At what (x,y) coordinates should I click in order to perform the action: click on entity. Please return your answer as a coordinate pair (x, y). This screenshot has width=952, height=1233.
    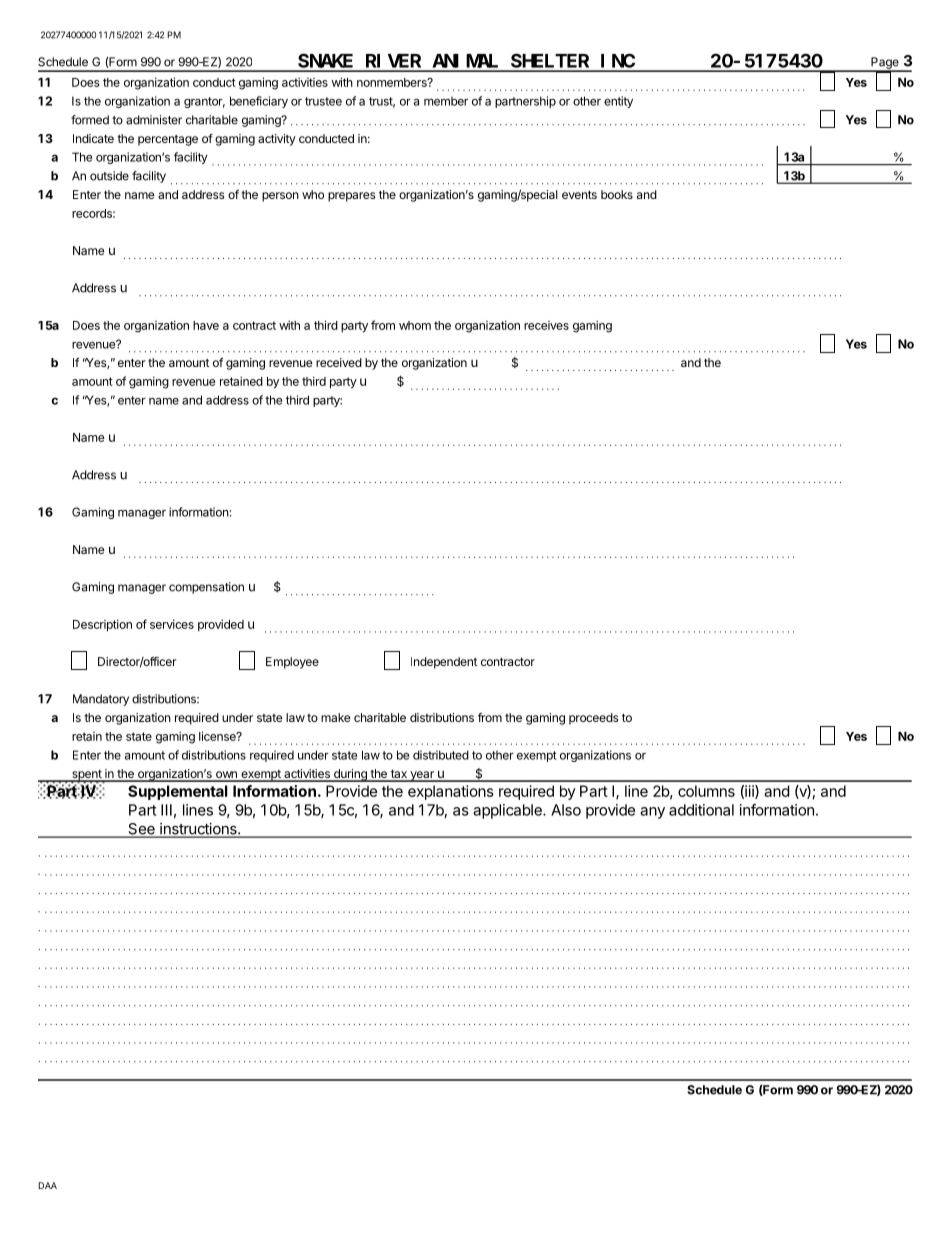
    Looking at the image, I should click on (618, 102).
